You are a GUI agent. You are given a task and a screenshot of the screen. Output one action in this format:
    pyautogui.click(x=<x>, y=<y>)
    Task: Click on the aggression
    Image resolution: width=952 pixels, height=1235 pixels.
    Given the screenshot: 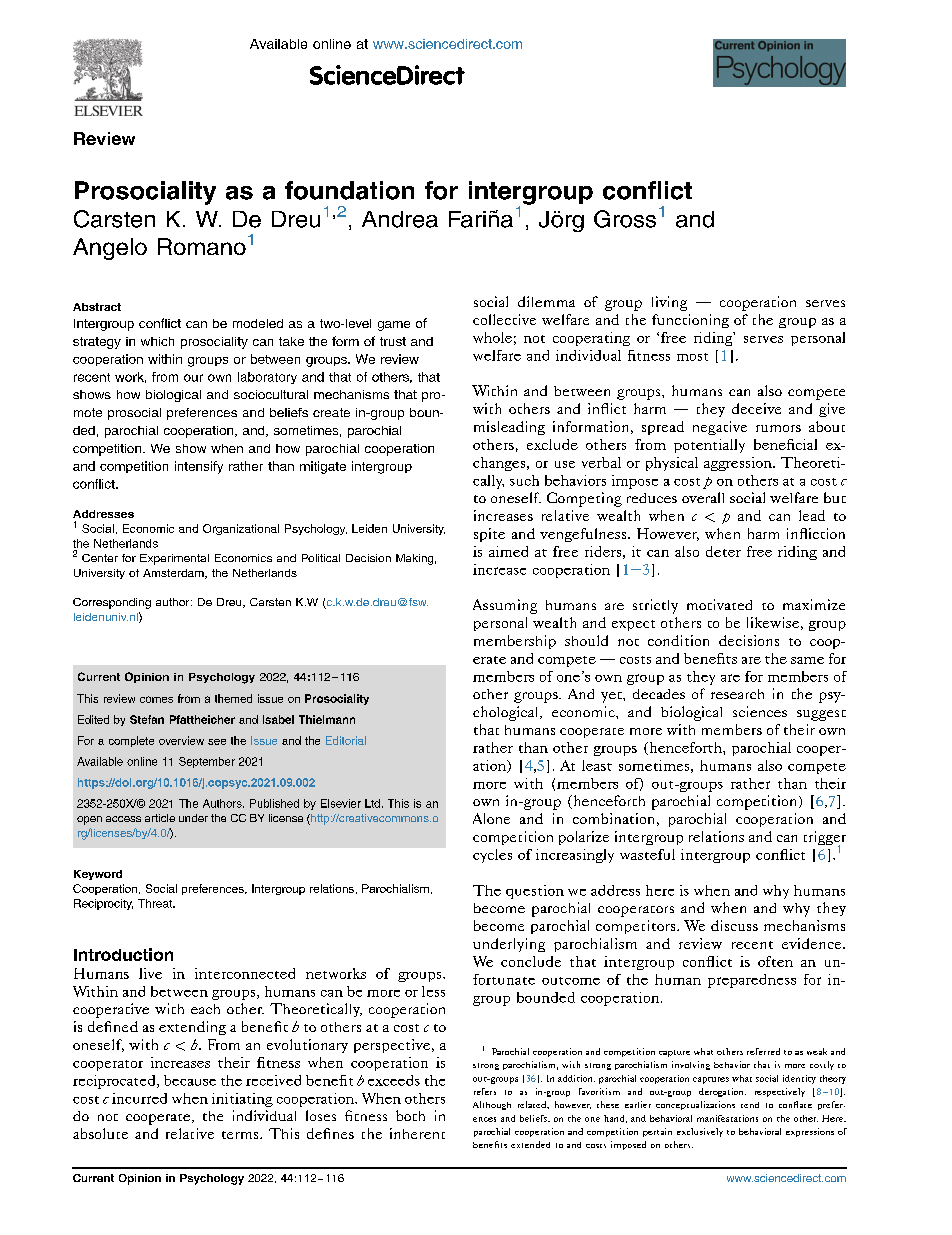 What is the action you would take?
    pyautogui.click(x=739, y=464)
